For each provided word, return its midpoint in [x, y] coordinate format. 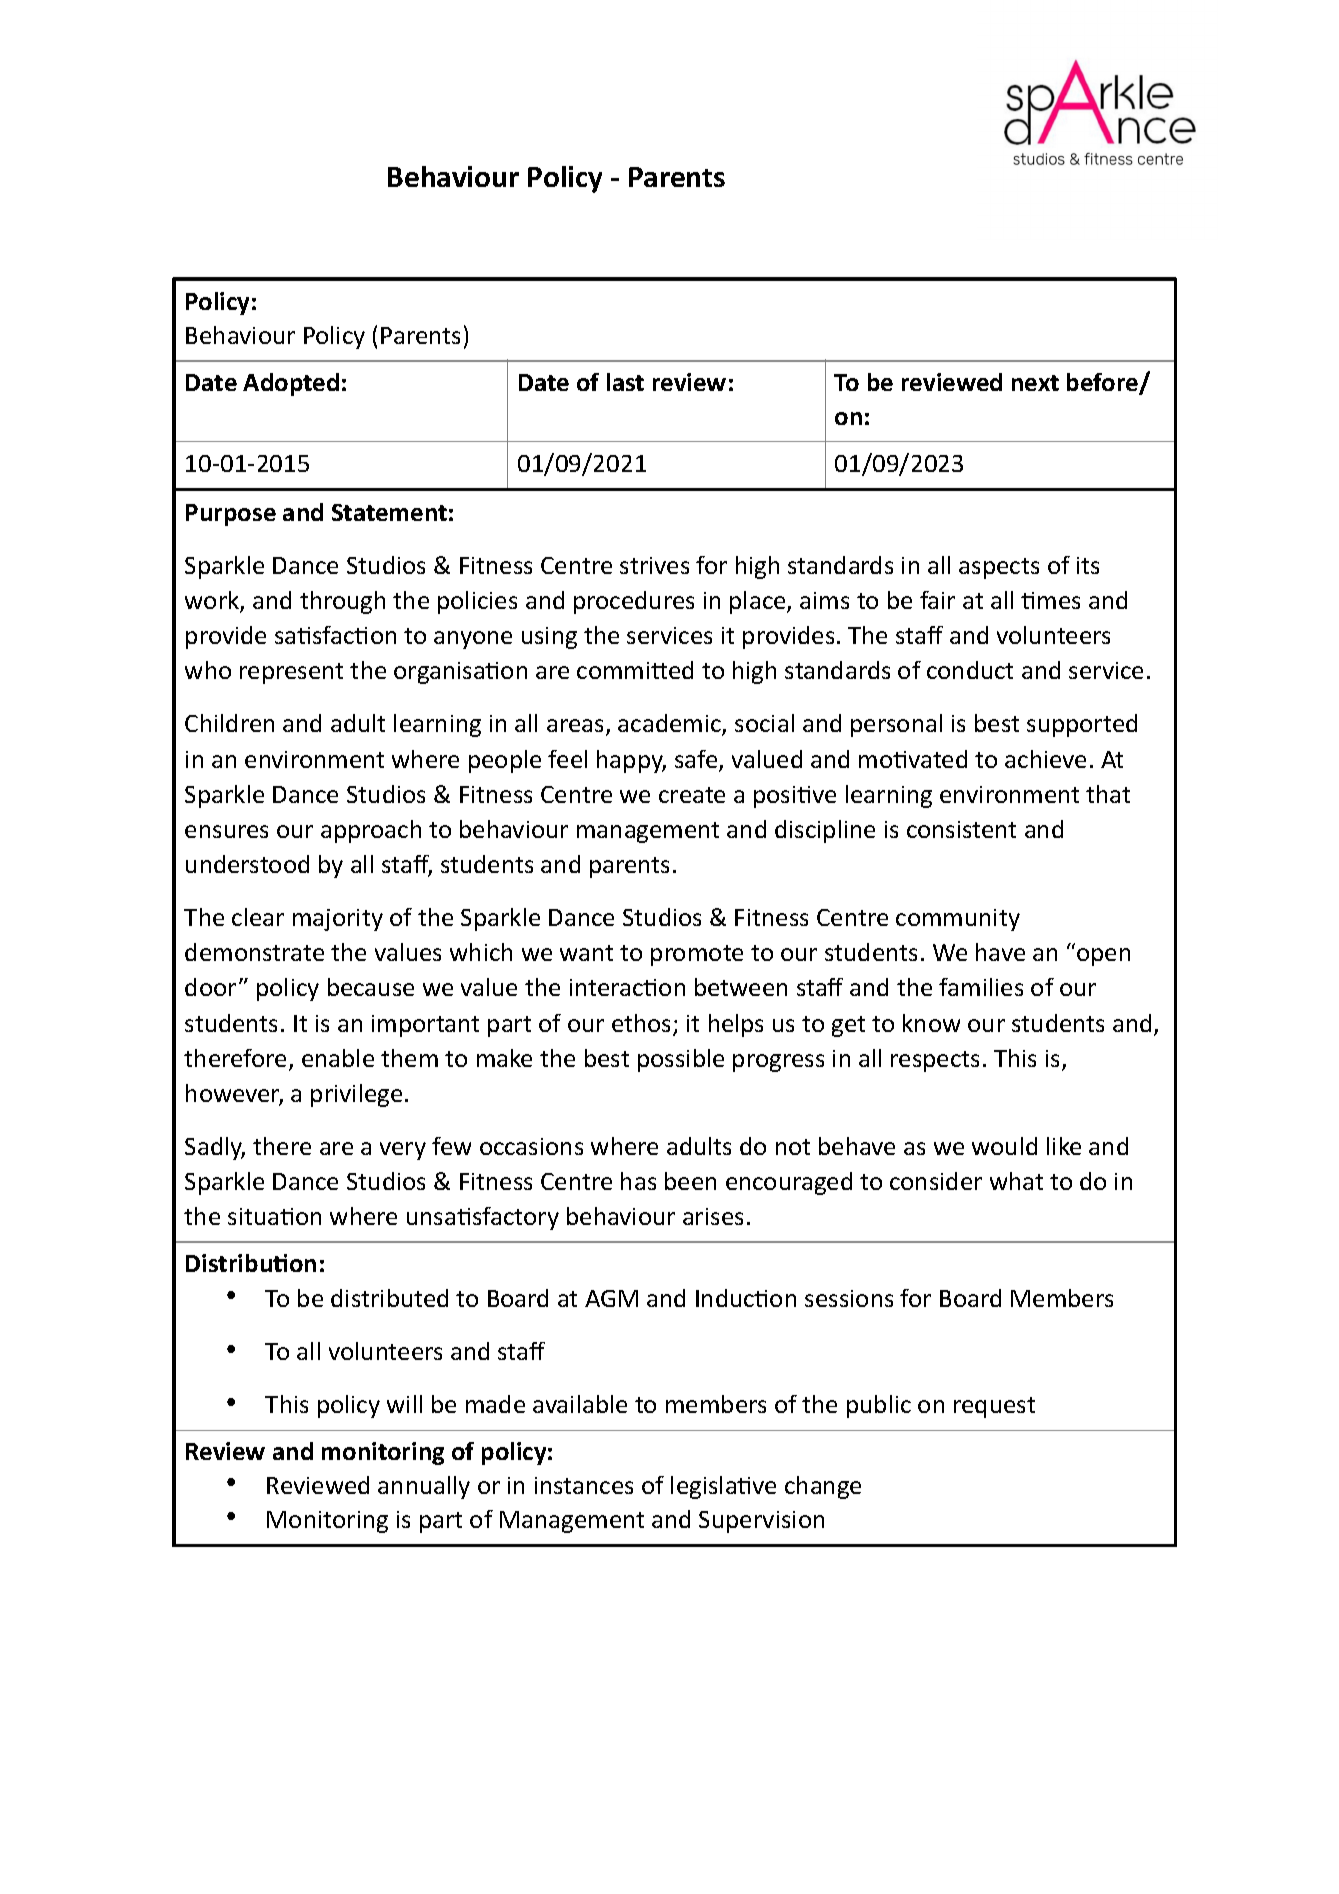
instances [584, 1485]
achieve [1045, 759]
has [638, 1181]
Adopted [291, 384]
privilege [356, 1095]
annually [424, 1487]
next [1035, 383]
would [1004, 1146]
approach [371, 831]
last [625, 382]
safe [697, 760]
